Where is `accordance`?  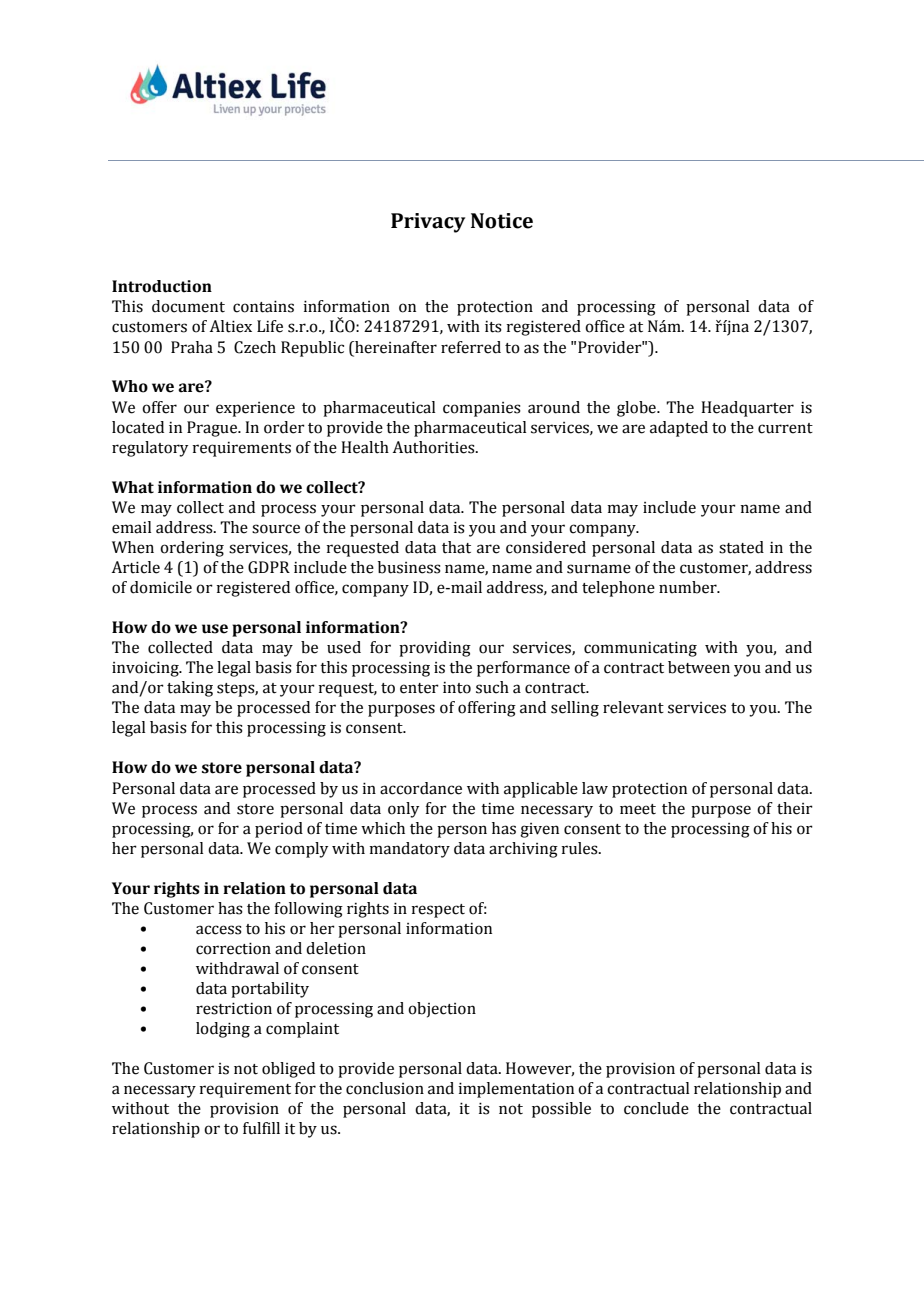
accordance is located at coordinates (421, 788).
